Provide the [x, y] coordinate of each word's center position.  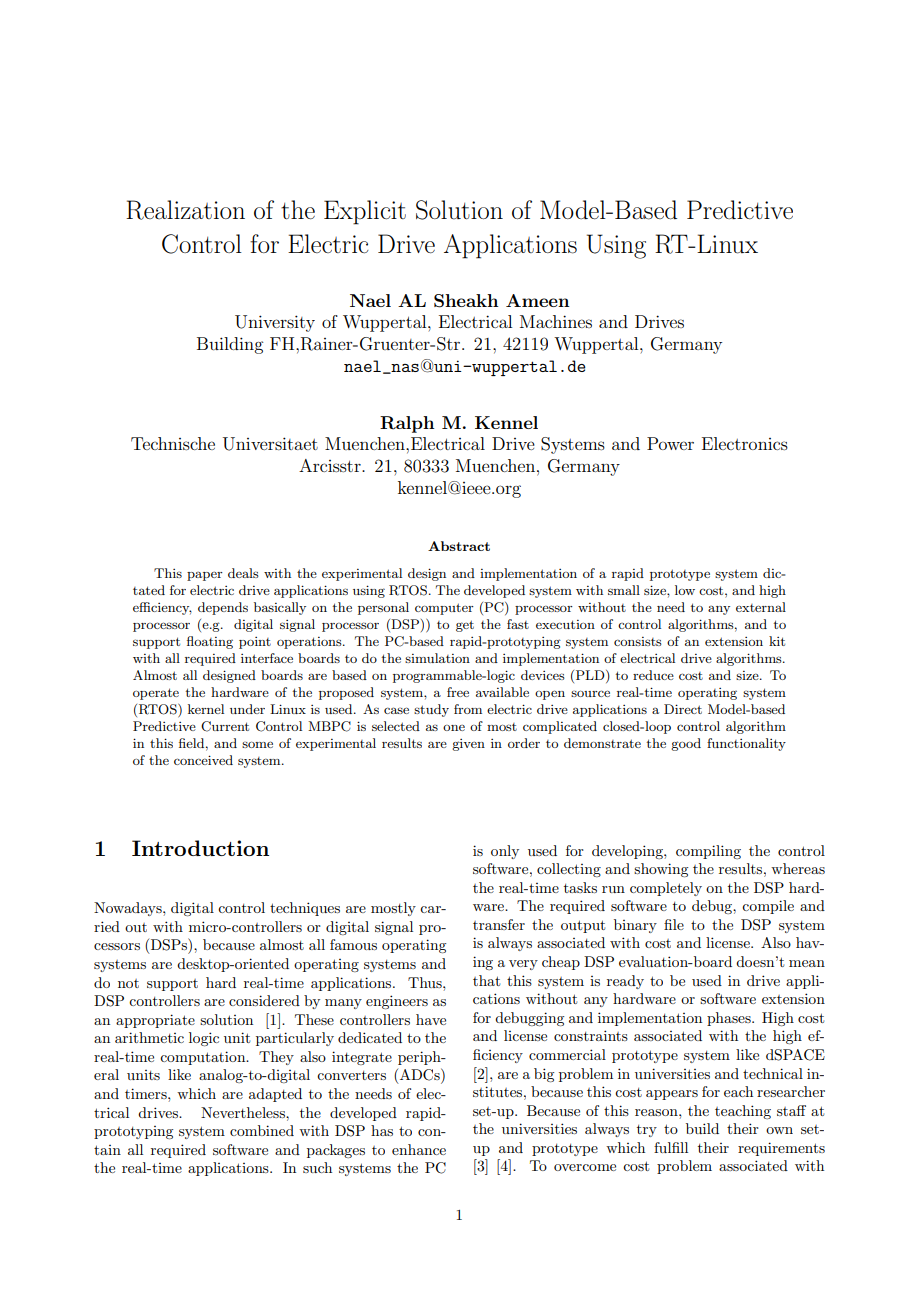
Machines [556, 321]
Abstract [459, 546]
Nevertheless [244, 1112]
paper [205, 576]
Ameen [538, 300]
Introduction [200, 848]
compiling [708, 852]
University [275, 323]
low [685, 590]
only [505, 852]
